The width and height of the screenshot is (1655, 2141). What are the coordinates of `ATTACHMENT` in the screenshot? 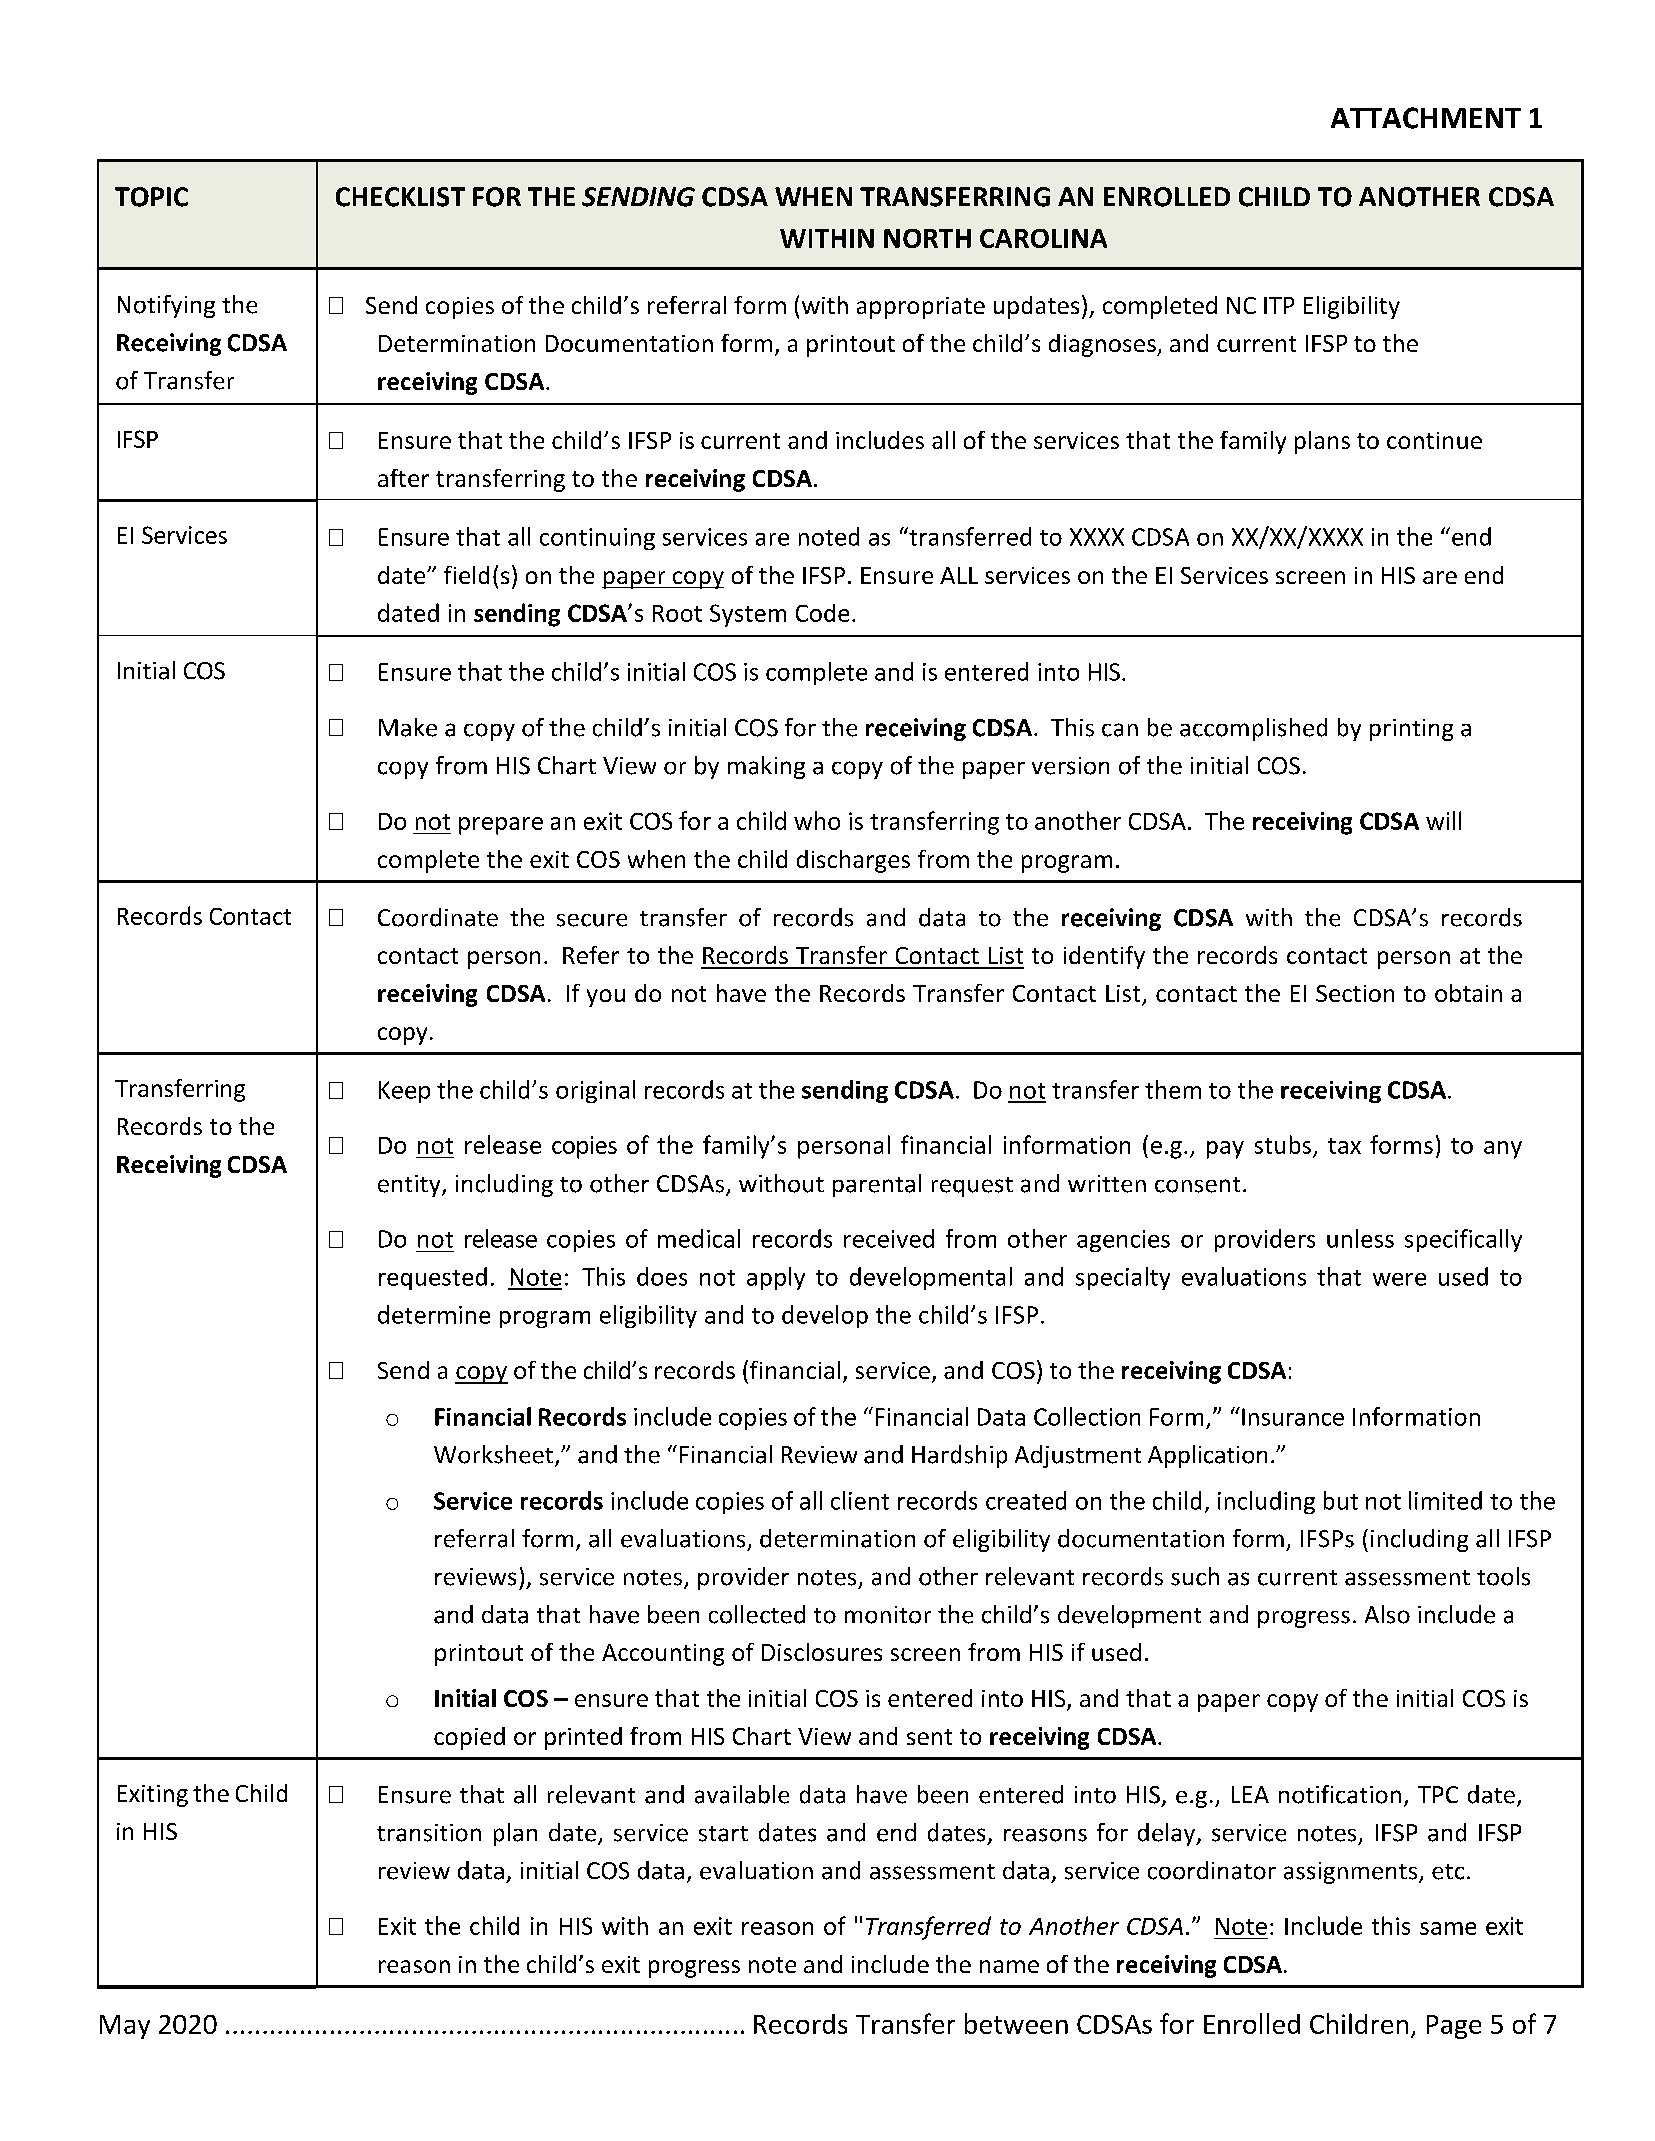 It's located at (1426, 118).
